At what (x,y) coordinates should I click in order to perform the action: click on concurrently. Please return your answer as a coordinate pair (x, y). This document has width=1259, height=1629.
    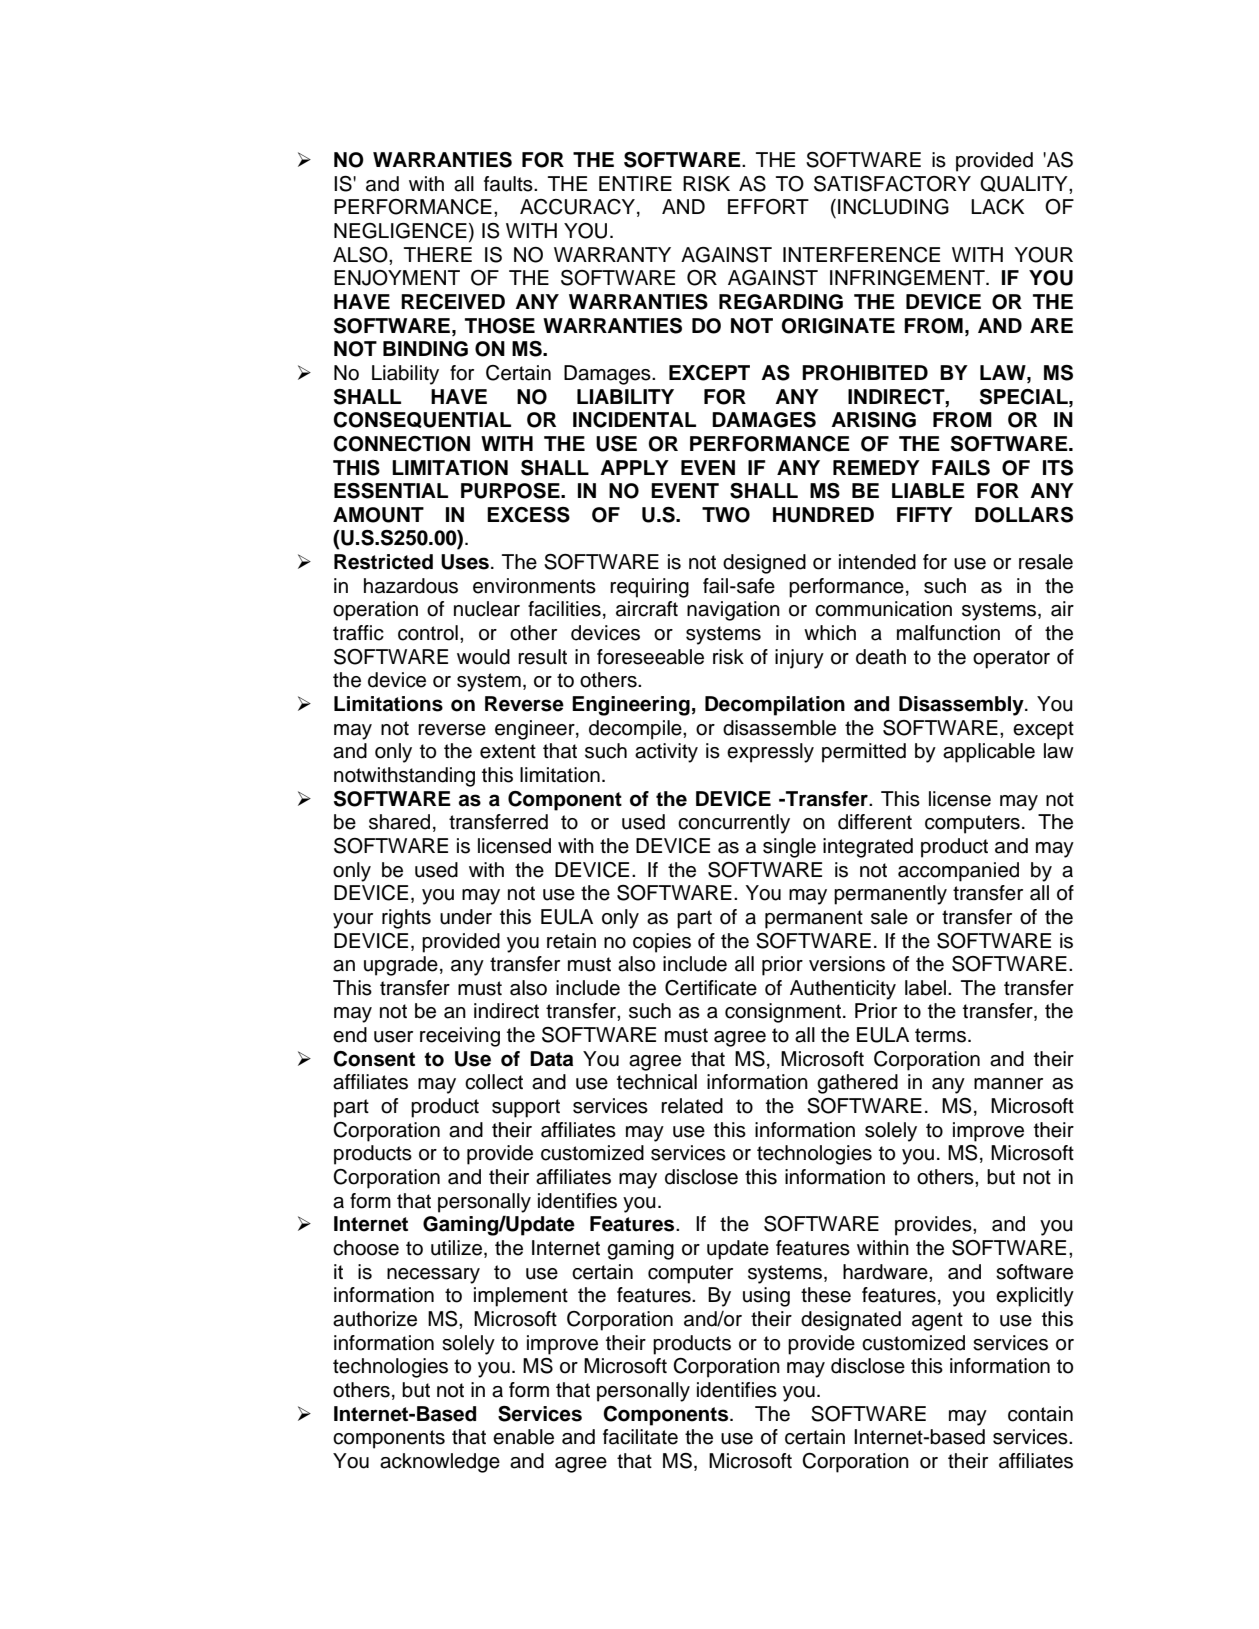
    Looking at the image, I should click on (734, 824).
